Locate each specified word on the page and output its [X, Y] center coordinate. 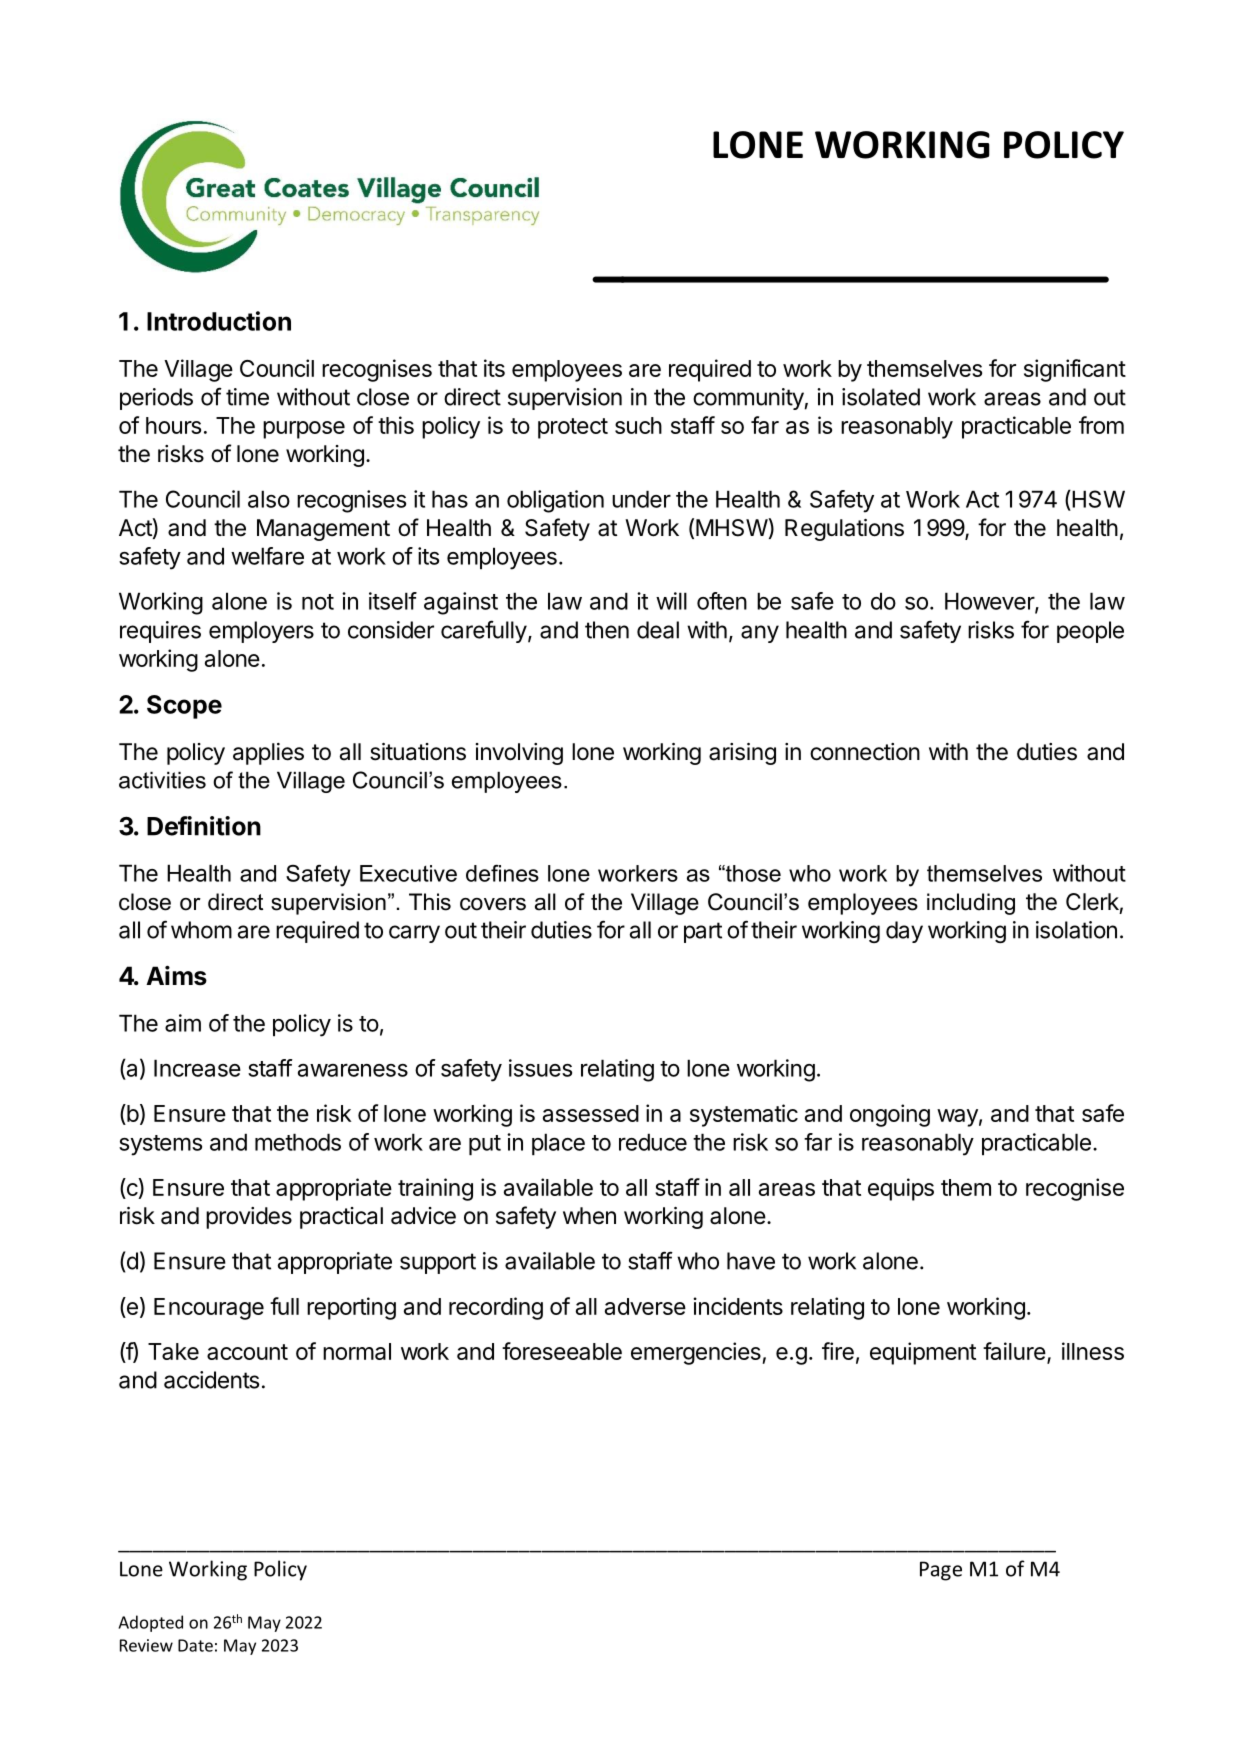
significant [1075, 370]
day [904, 932]
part [703, 932]
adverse [645, 1306]
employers [261, 632]
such [638, 425]
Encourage [209, 1309]
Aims [176, 976]
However [990, 602]
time [247, 397]
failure [1014, 1351]
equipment [923, 1353]
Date [195, 1645]
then [607, 630]
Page [941, 1571]
